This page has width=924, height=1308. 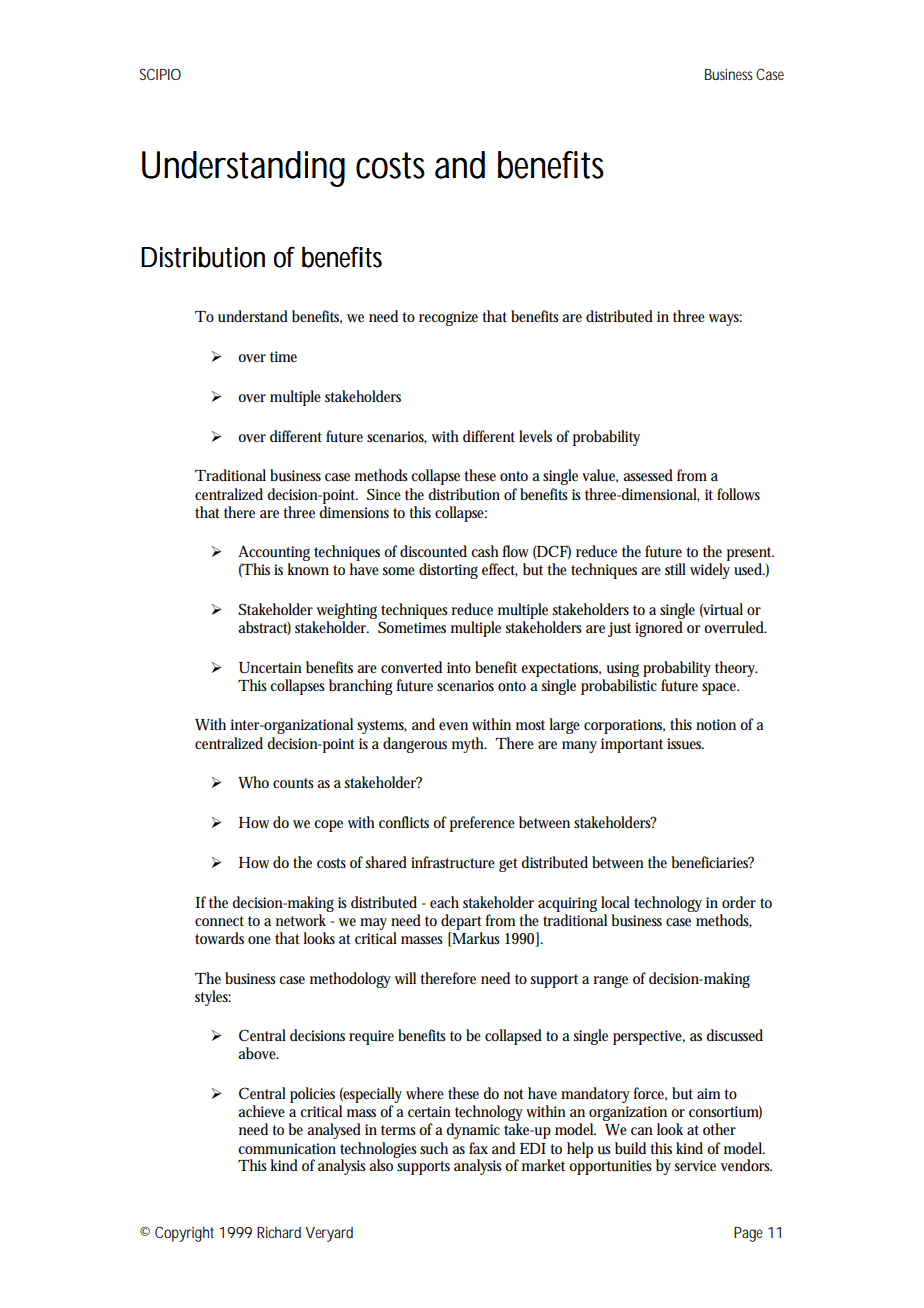 I want to click on recognize, so click(x=448, y=318).
